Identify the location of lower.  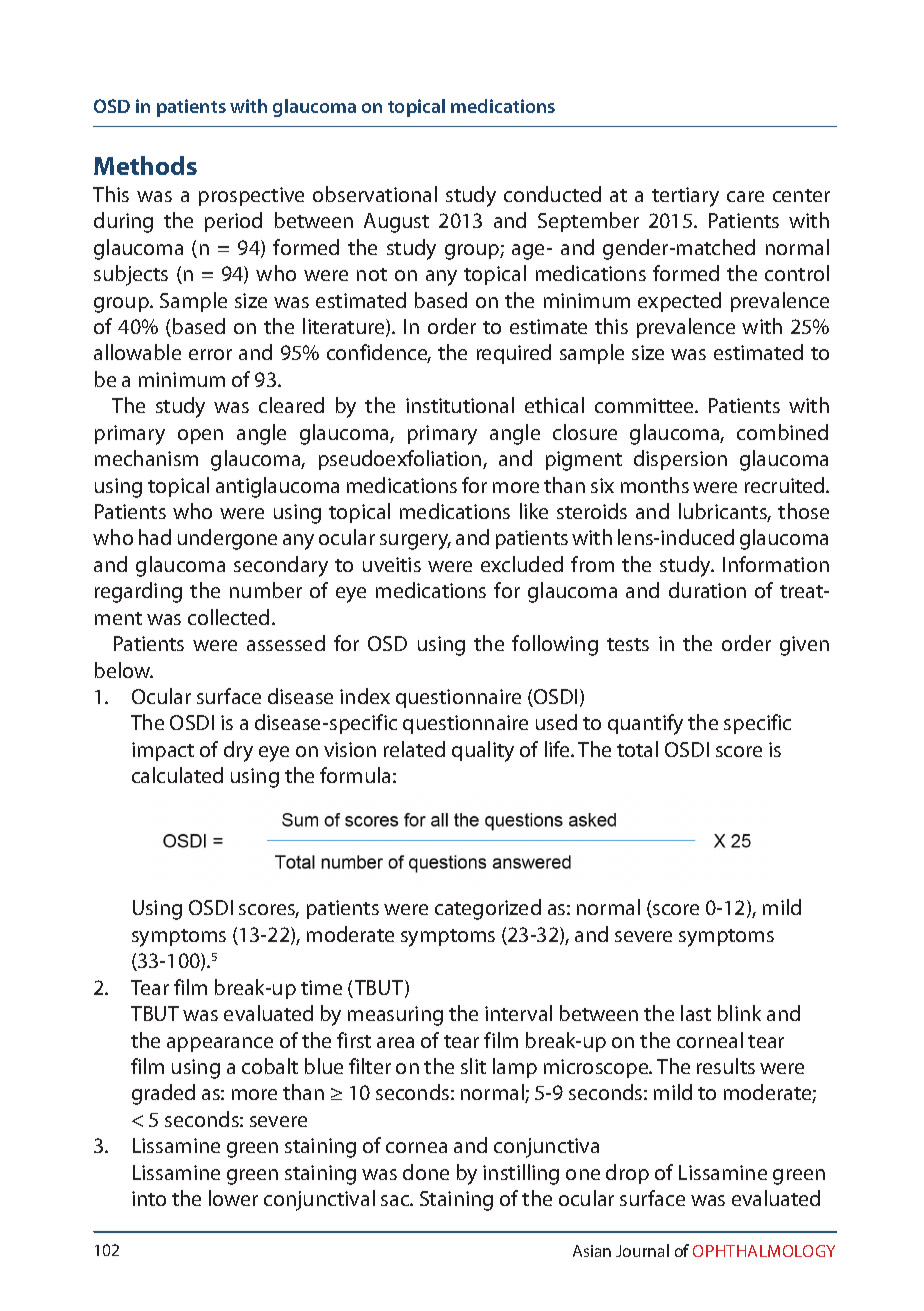
(233, 1198).
